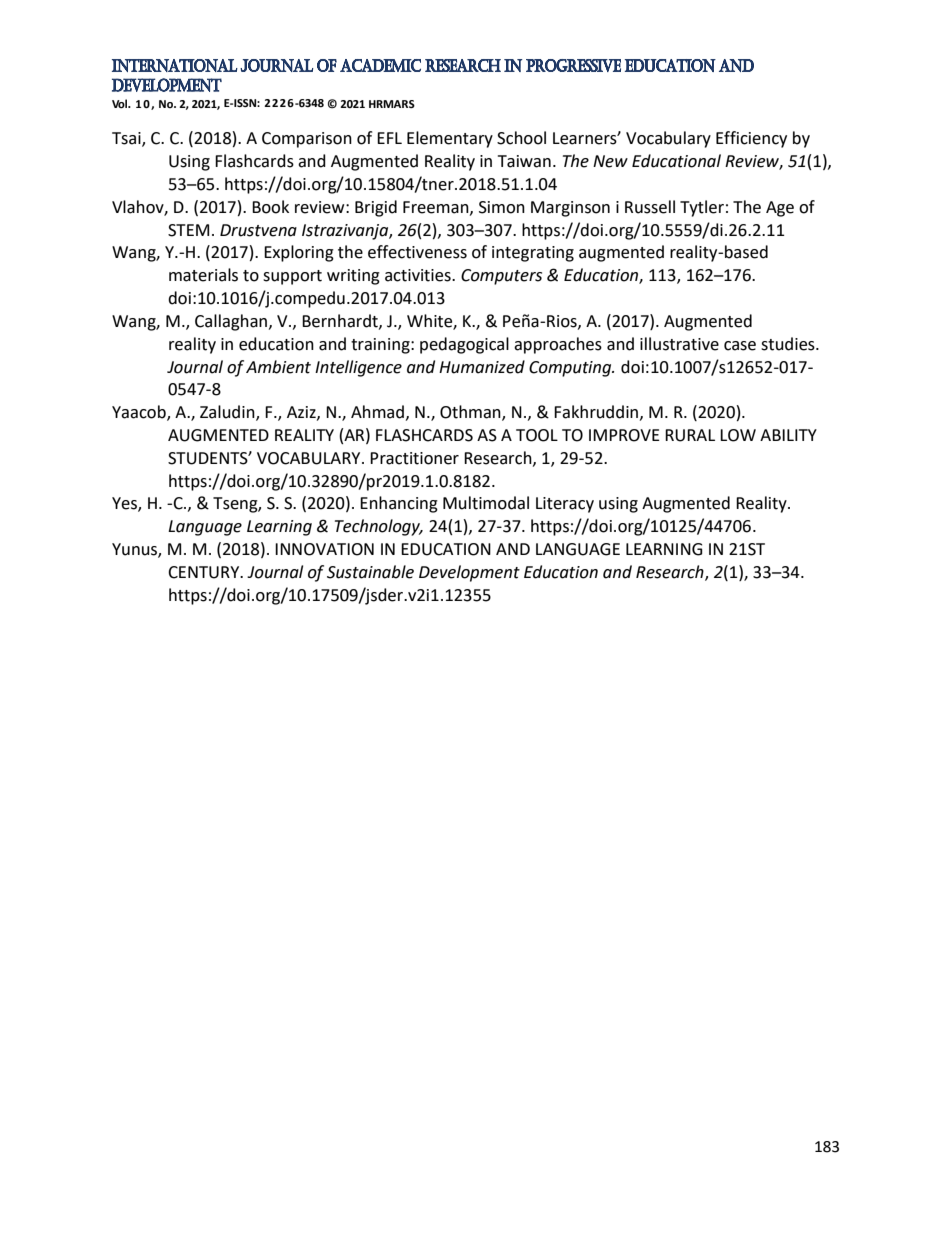 This screenshot has height=1233, width=952. Describe the element at coordinates (205, 572) in the screenshot. I see `CENTURY` at that location.
